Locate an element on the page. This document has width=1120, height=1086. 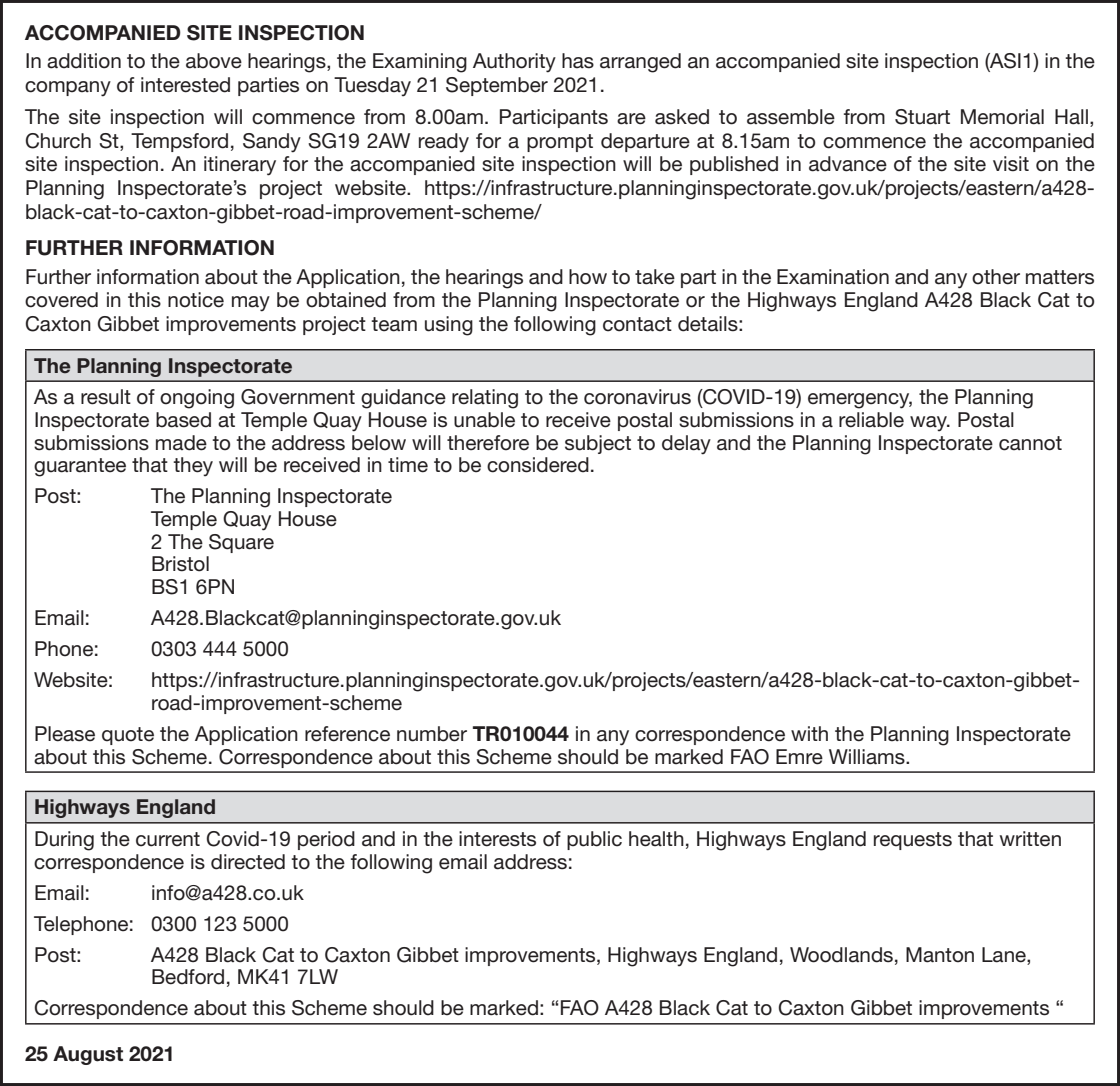
Bedford is located at coordinates (188, 977).
